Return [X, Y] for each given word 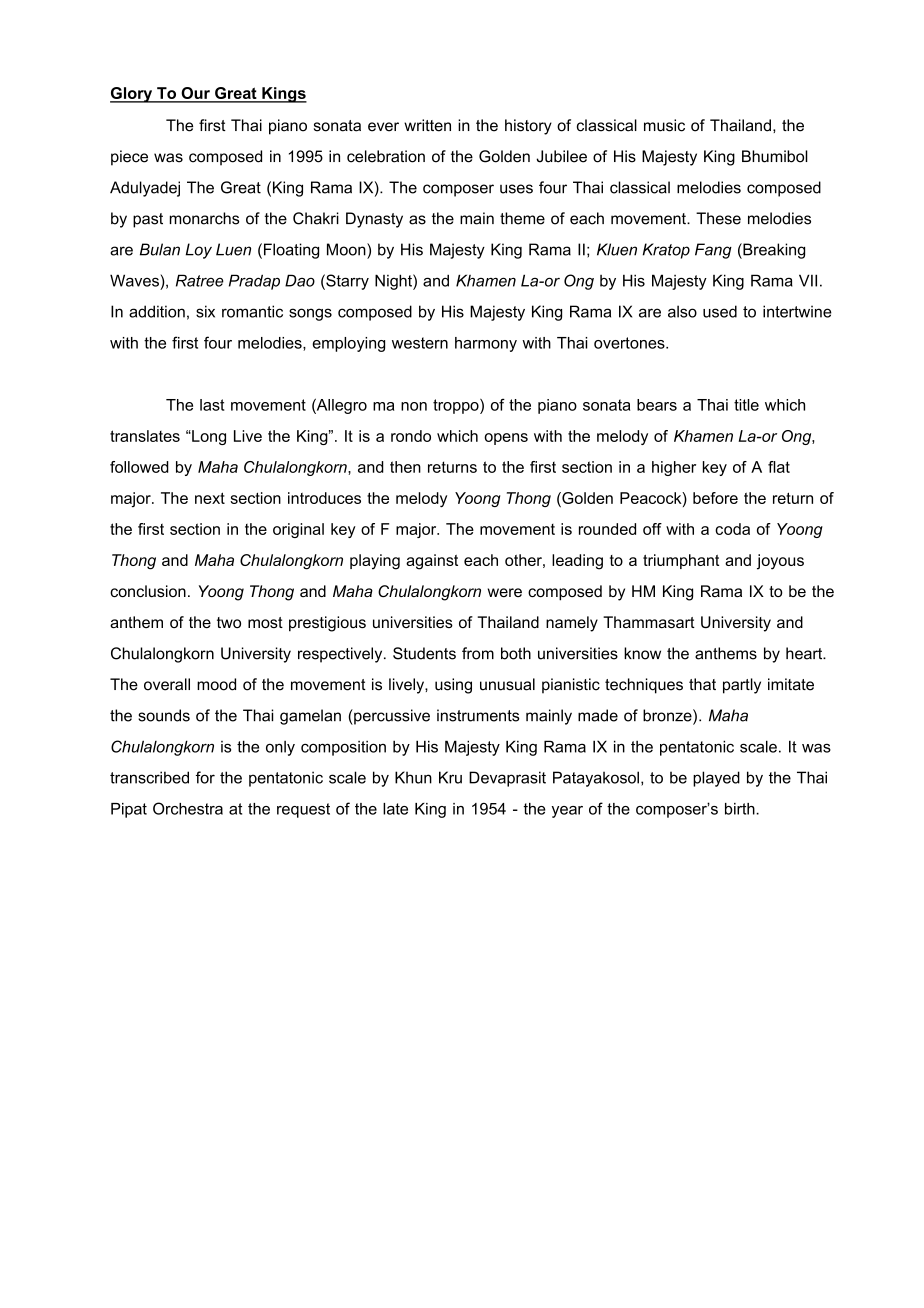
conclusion [148, 591]
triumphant [681, 561]
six [205, 311]
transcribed [149, 777]
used [720, 311]
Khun [413, 777]
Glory [132, 95]
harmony [486, 344]
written [427, 125]
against [432, 562]
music [664, 125]
